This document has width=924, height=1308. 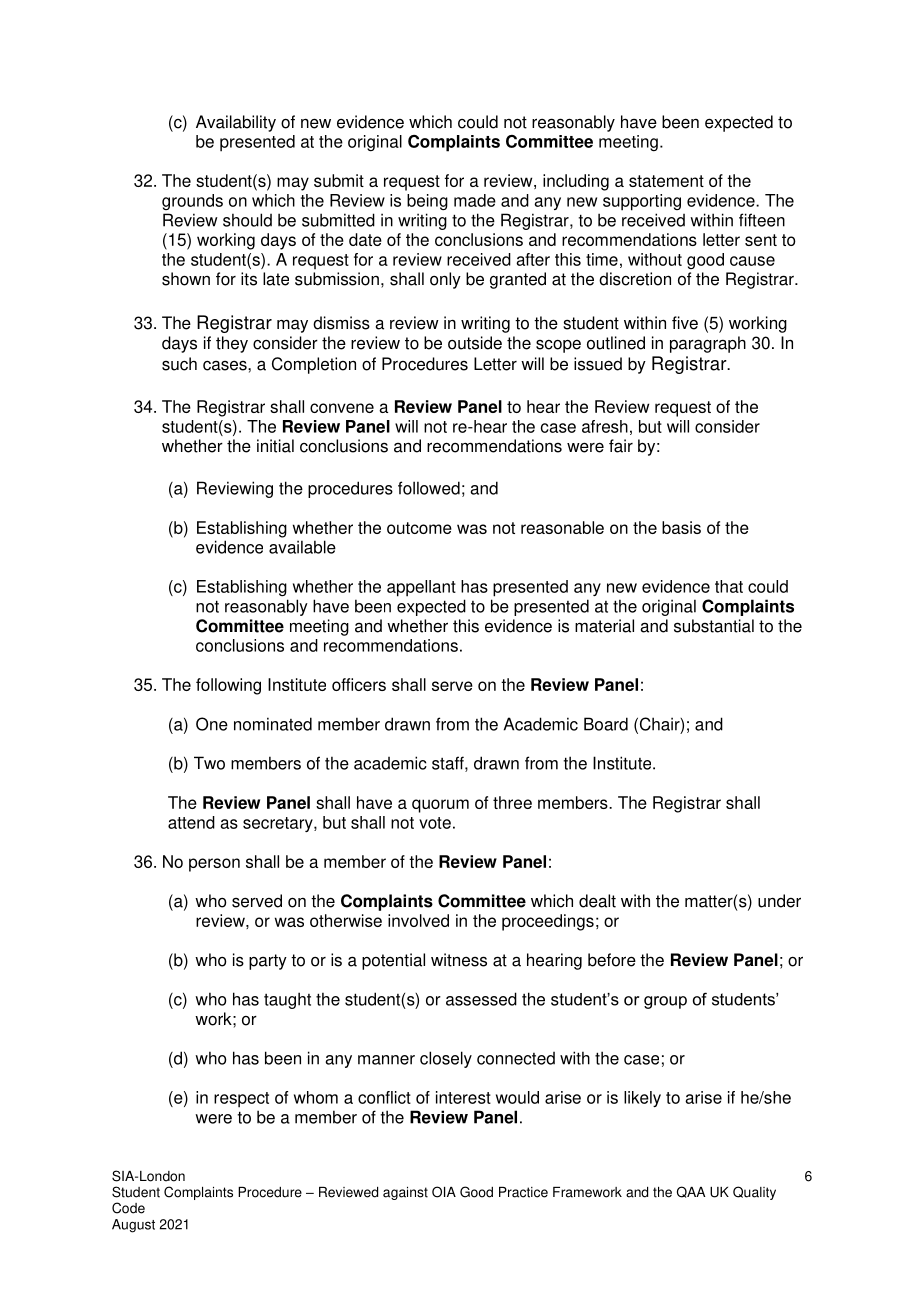 I want to click on made, so click(x=475, y=200).
